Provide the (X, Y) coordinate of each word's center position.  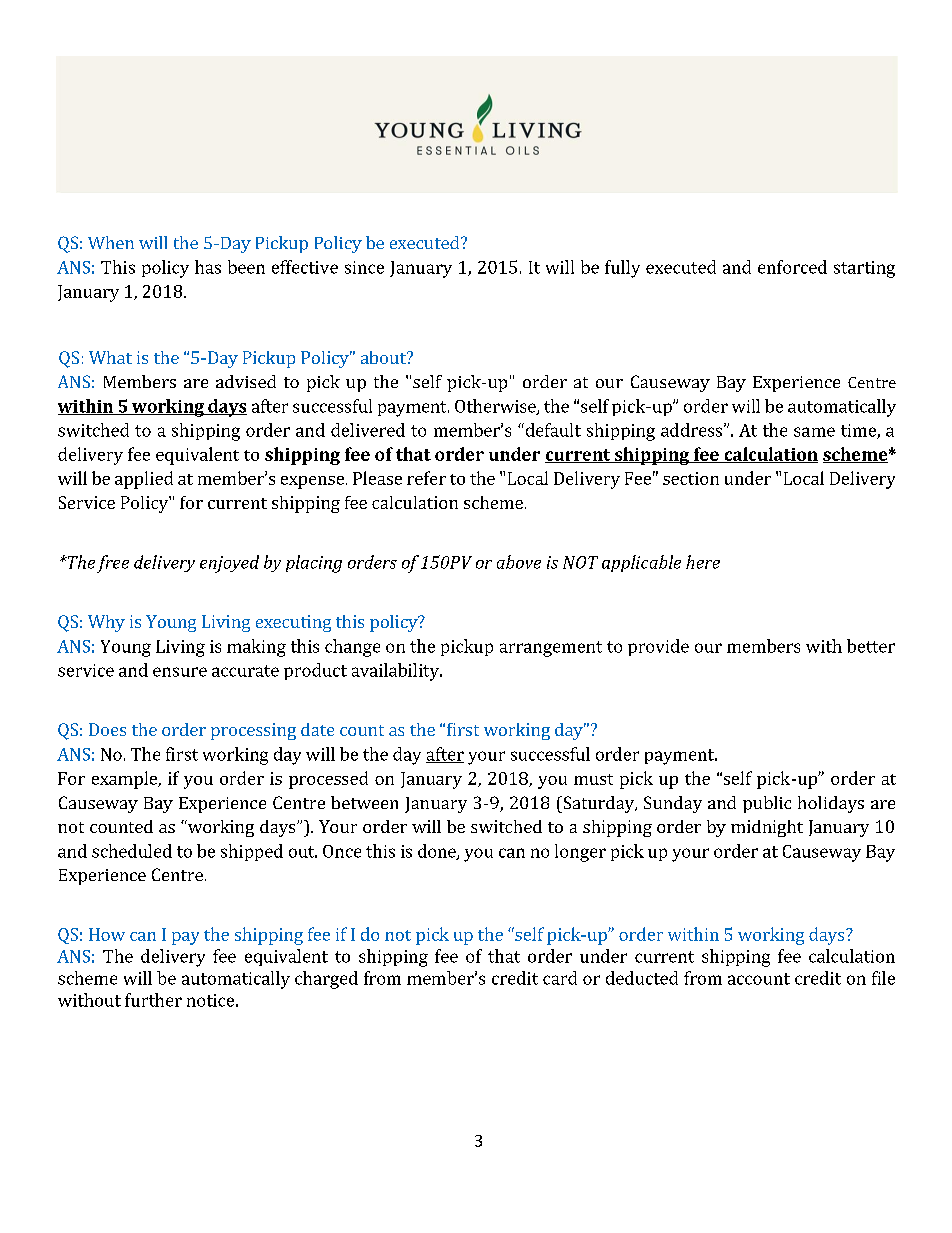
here (703, 562)
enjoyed (229, 564)
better (871, 646)
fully (622, 269)
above (519, 562)
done (438, 852)
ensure (180, 672)
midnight (767, 828)
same (814, 432)
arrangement (551, 649)
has (208, 267)
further (153, 1000)
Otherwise (496, 407)
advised (246, 381)
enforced (792, 267)
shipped (252, 852)
